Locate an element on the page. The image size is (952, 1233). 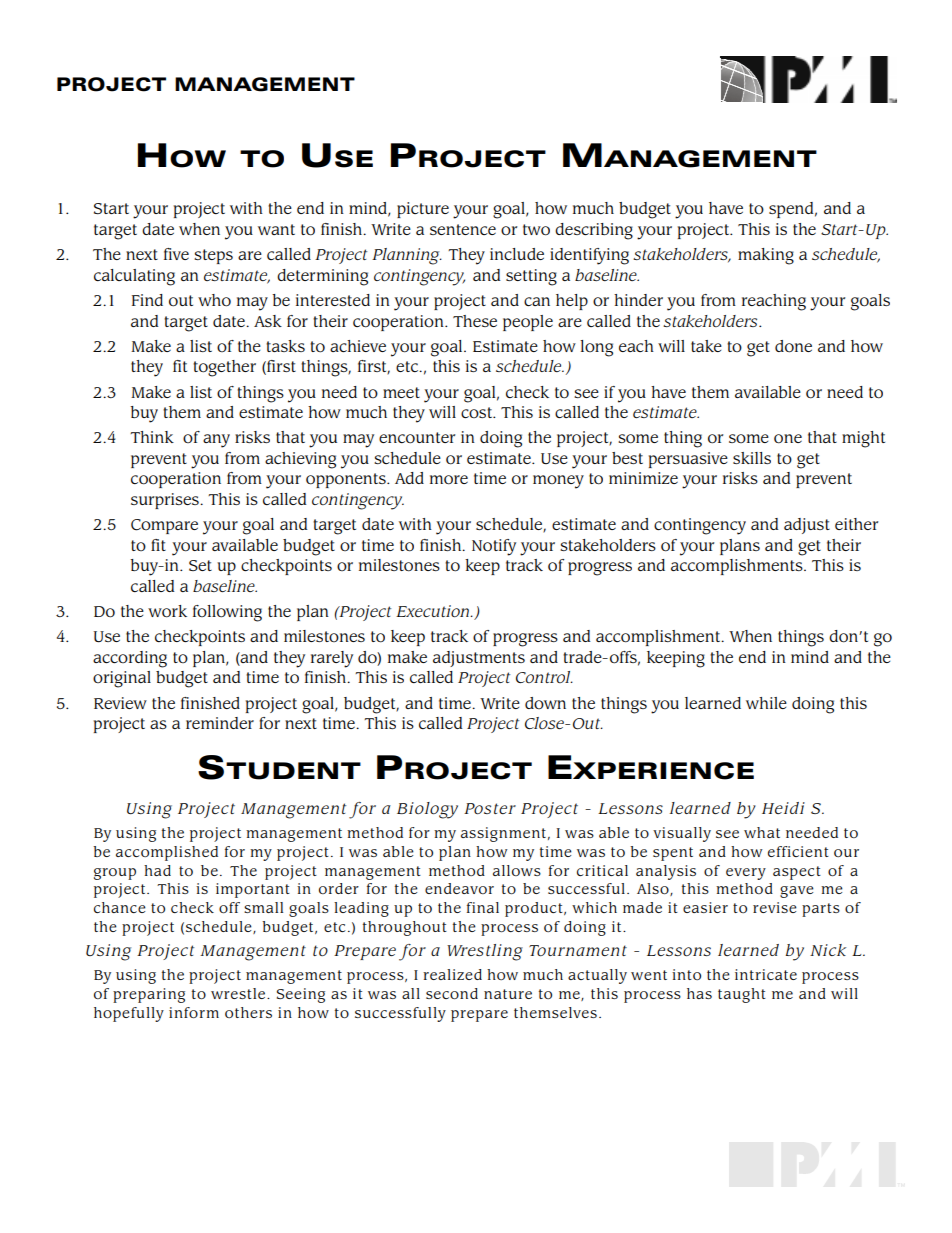
steps is located at coordinates (213, 256).
